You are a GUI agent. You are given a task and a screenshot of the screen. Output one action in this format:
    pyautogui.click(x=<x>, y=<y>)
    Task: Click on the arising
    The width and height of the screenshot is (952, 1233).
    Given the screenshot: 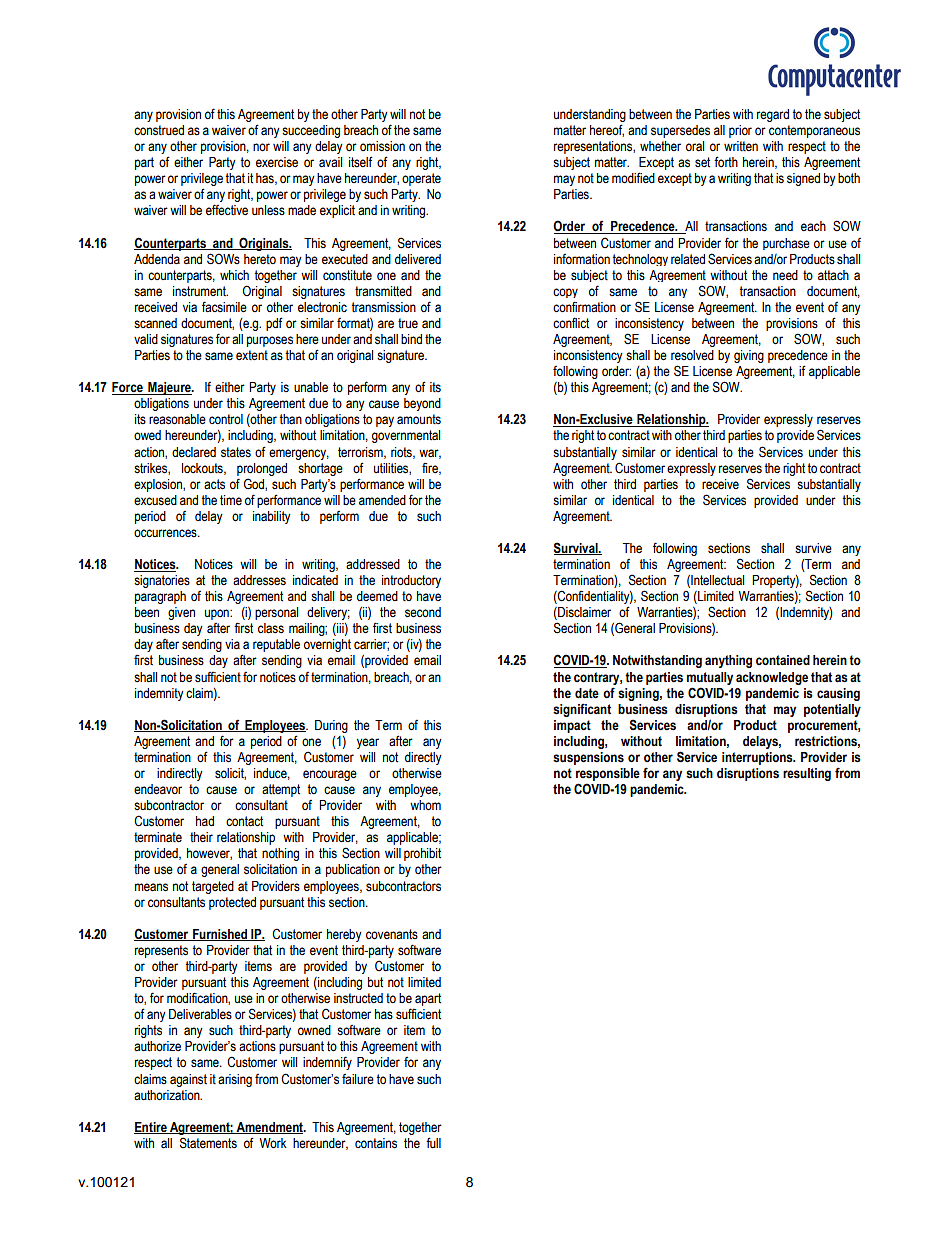 What is the action you would take?
    pyautogui.click(x=235, y=1080)
